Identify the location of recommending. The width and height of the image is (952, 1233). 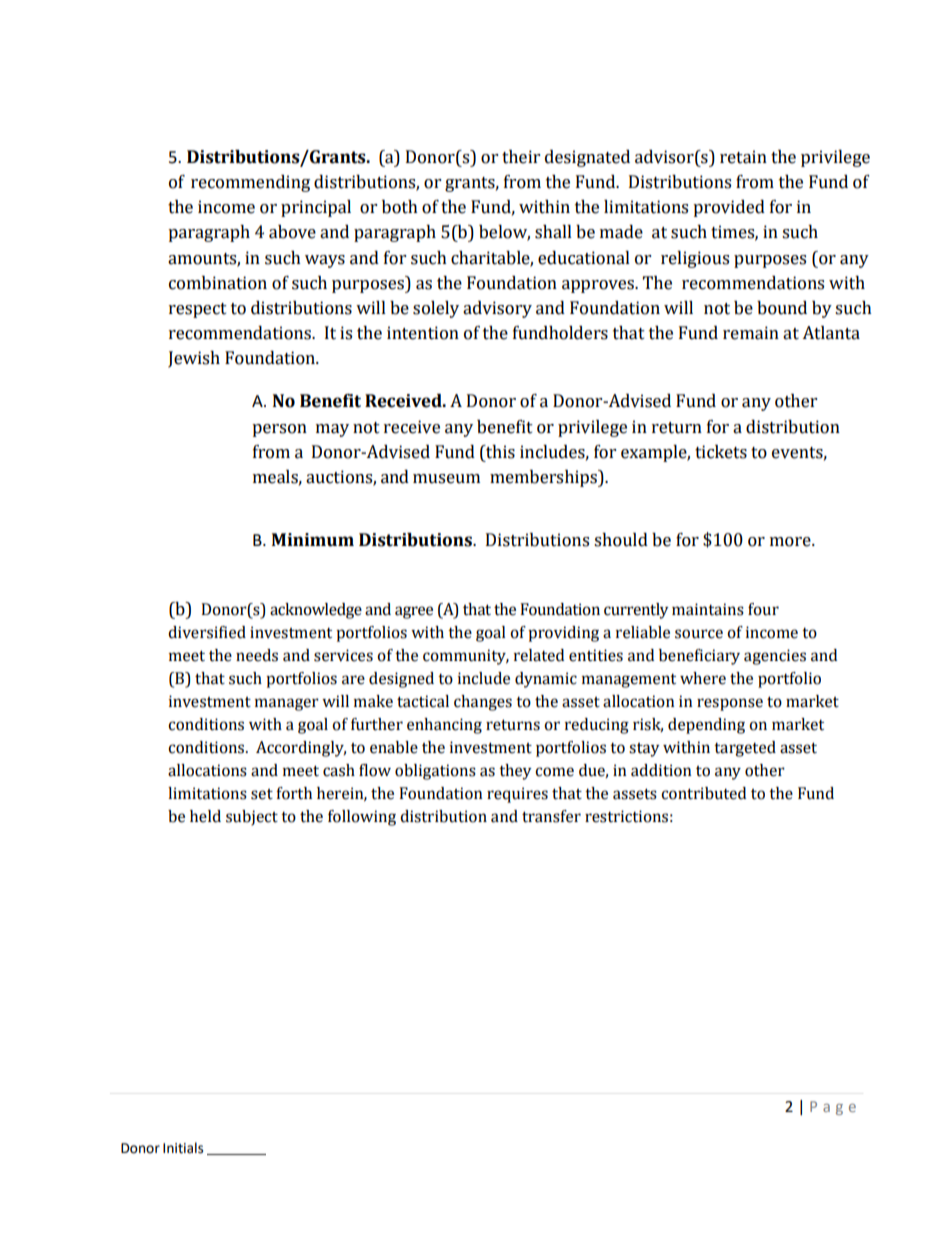
(250, 183).
